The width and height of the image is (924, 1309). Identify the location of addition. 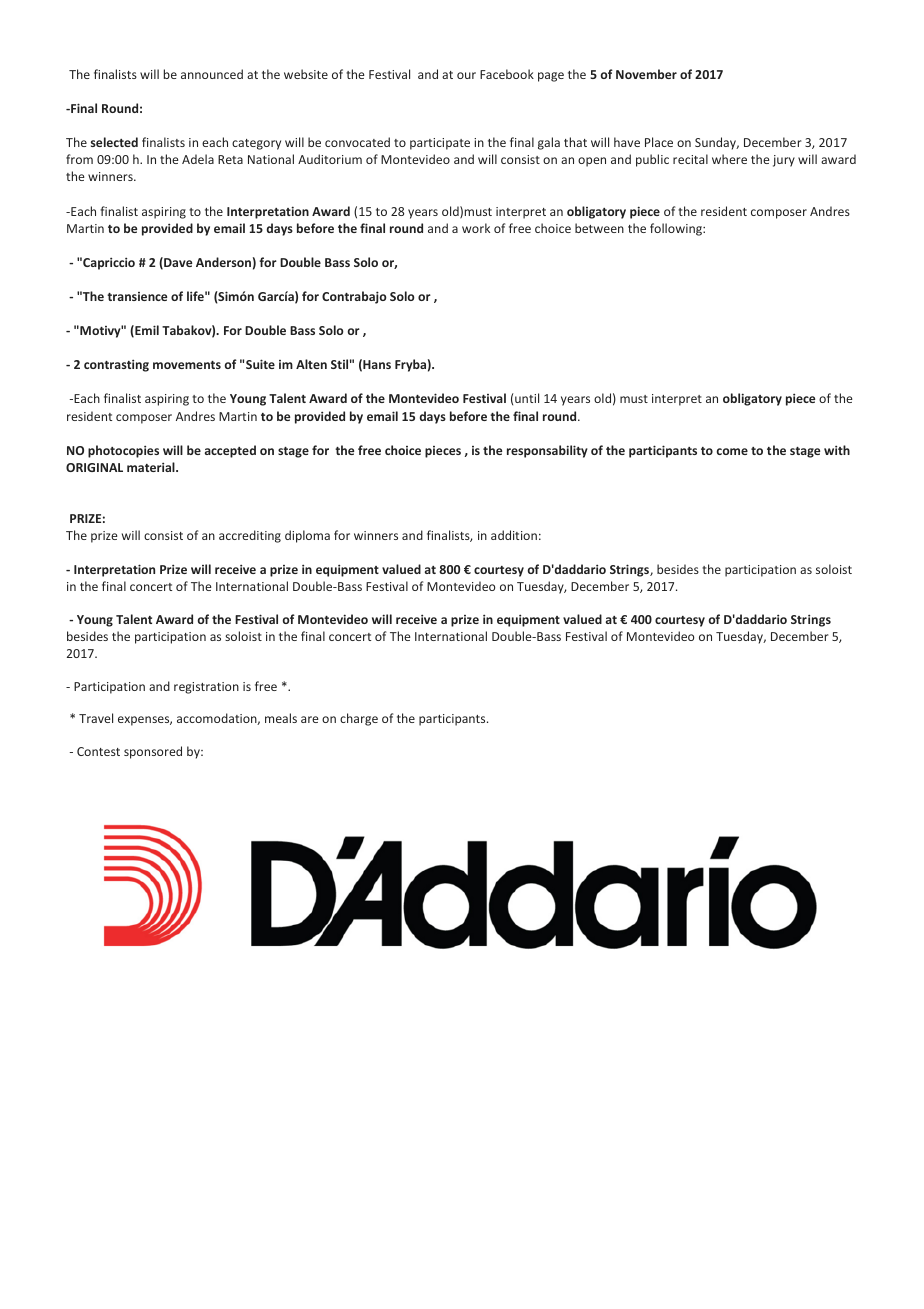
(514, 535).
